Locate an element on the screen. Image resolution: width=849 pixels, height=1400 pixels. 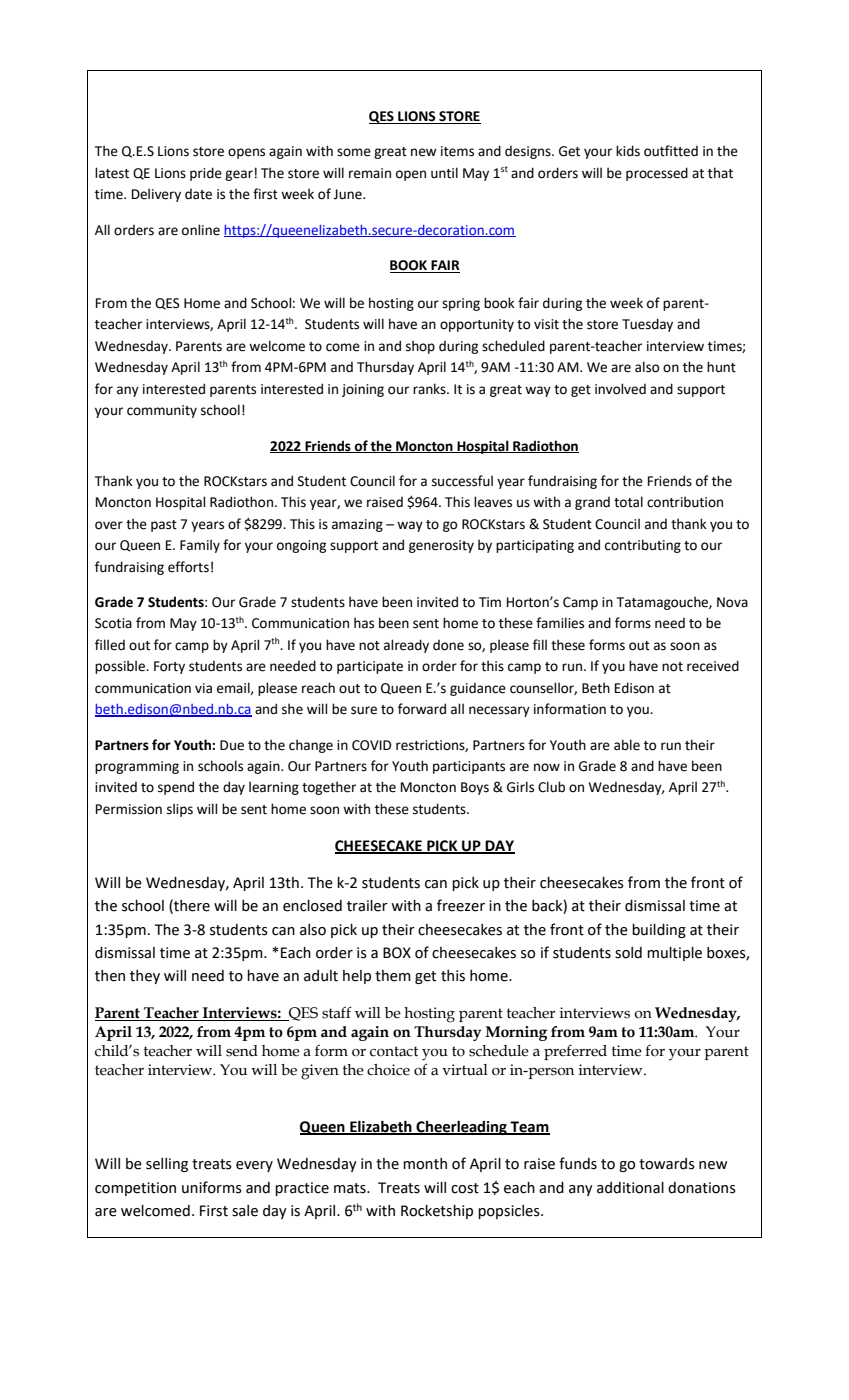
date is located at coordinates (198, 194).
